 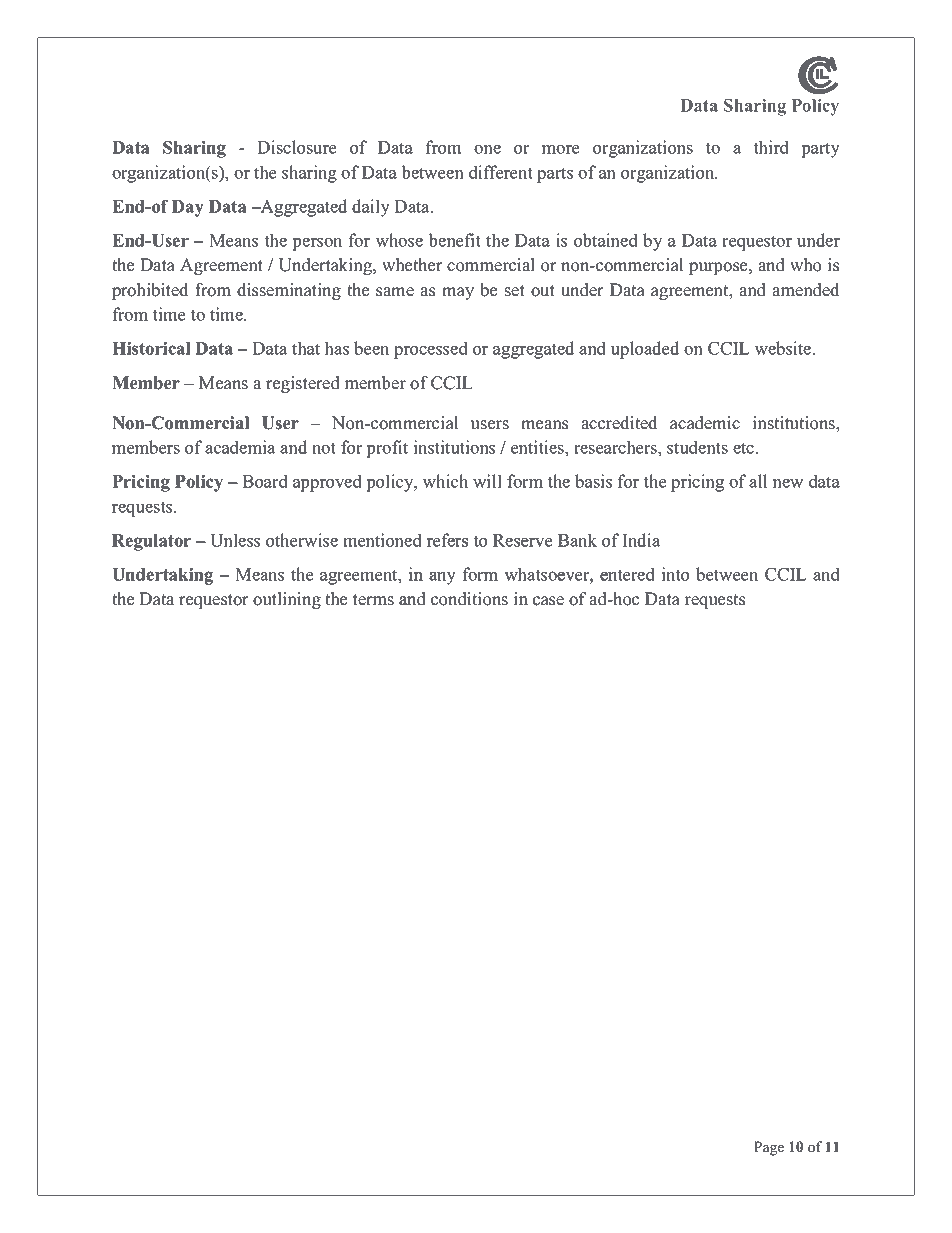 I want to click on any, so click(x=442, y=578).
